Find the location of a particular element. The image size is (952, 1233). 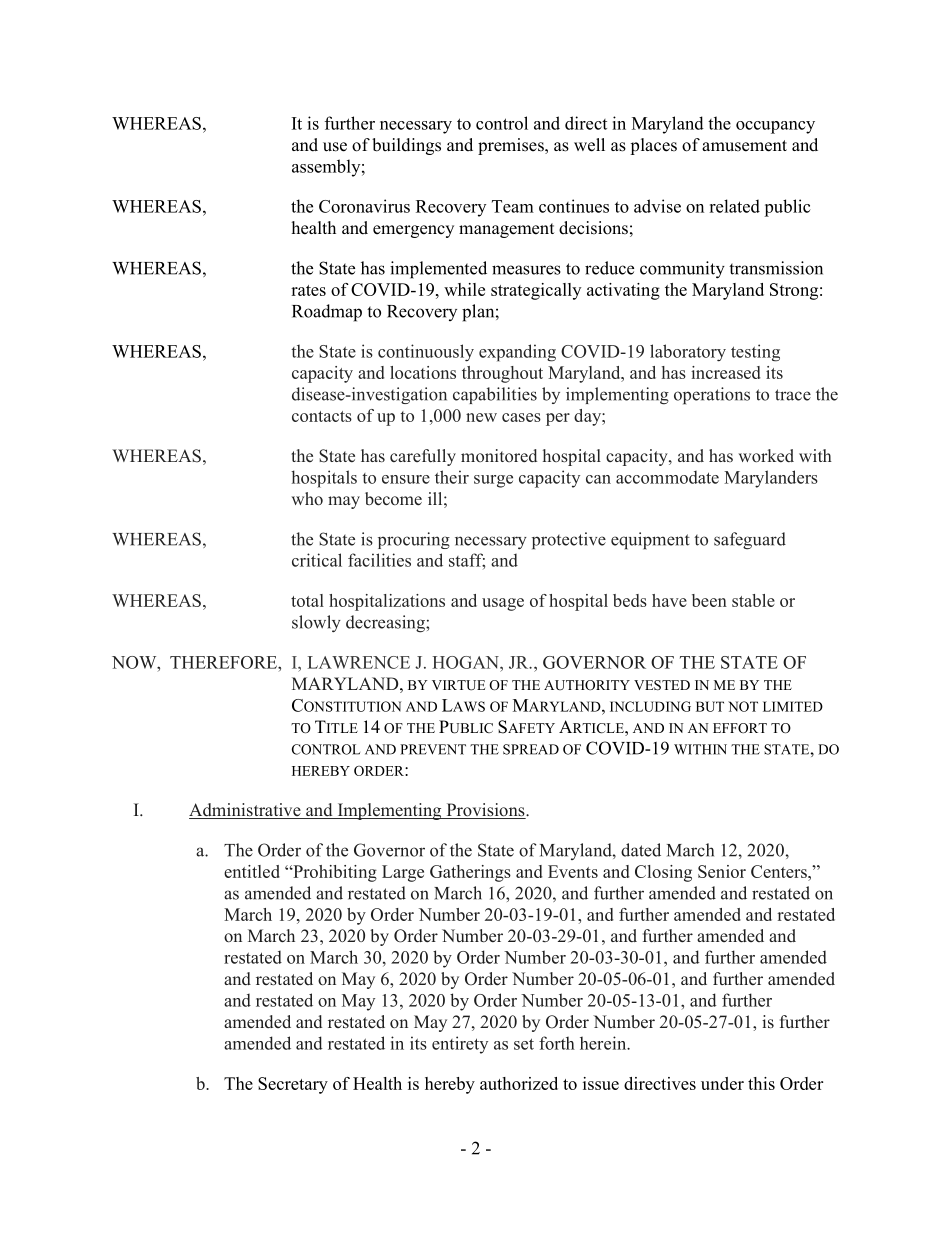

Coronavirus is located at coordinates (364, 206).
